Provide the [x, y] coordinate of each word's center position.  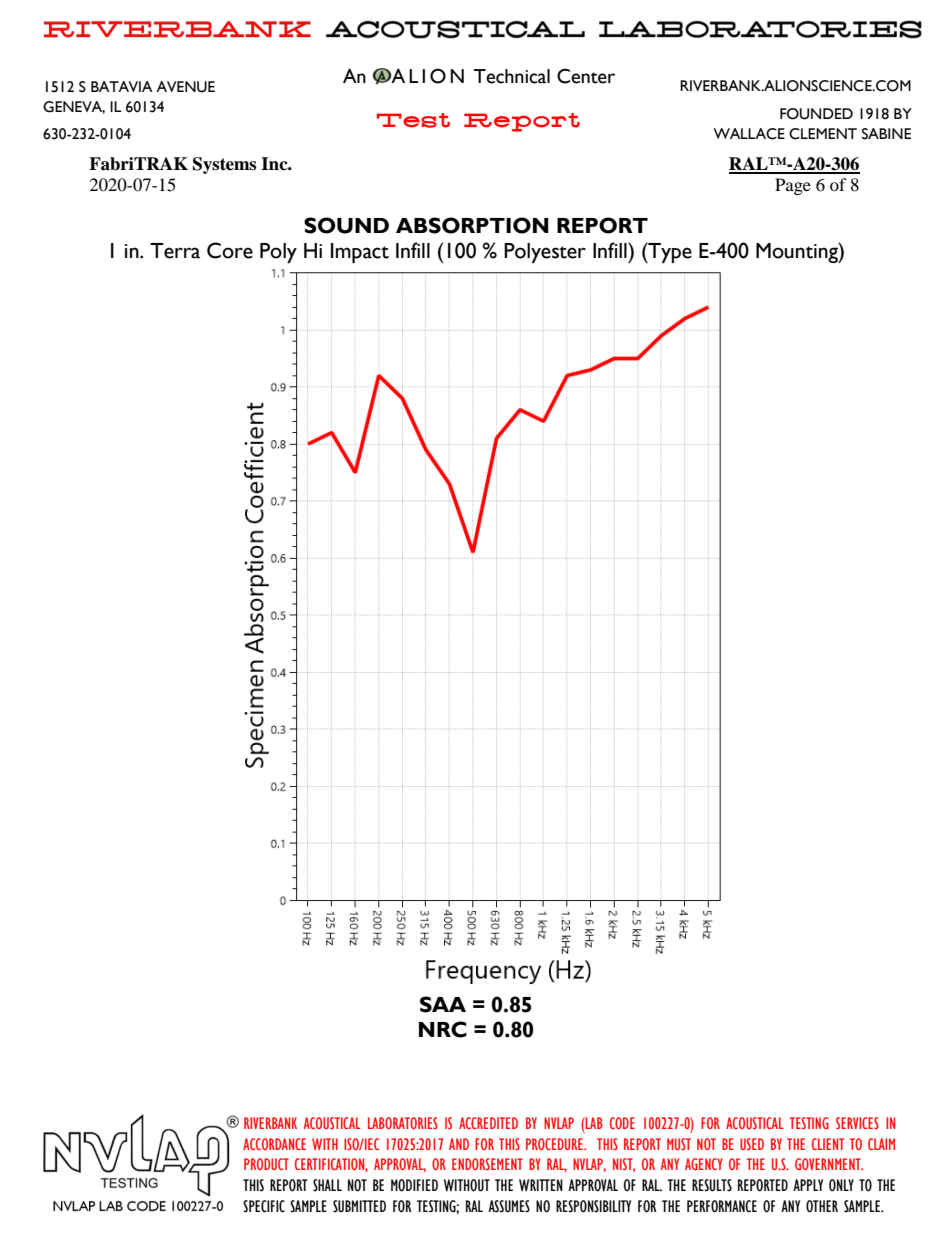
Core [230, 250]
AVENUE [185, 87]
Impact [360, 253]
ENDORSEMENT [487, 1164]
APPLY [808, 1185]
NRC [443, 1029]
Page [793, 186]
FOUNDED [816, 114]
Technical [512, 76]
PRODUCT [266, 1164]
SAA [443, 1004]
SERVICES [857, 1123]
